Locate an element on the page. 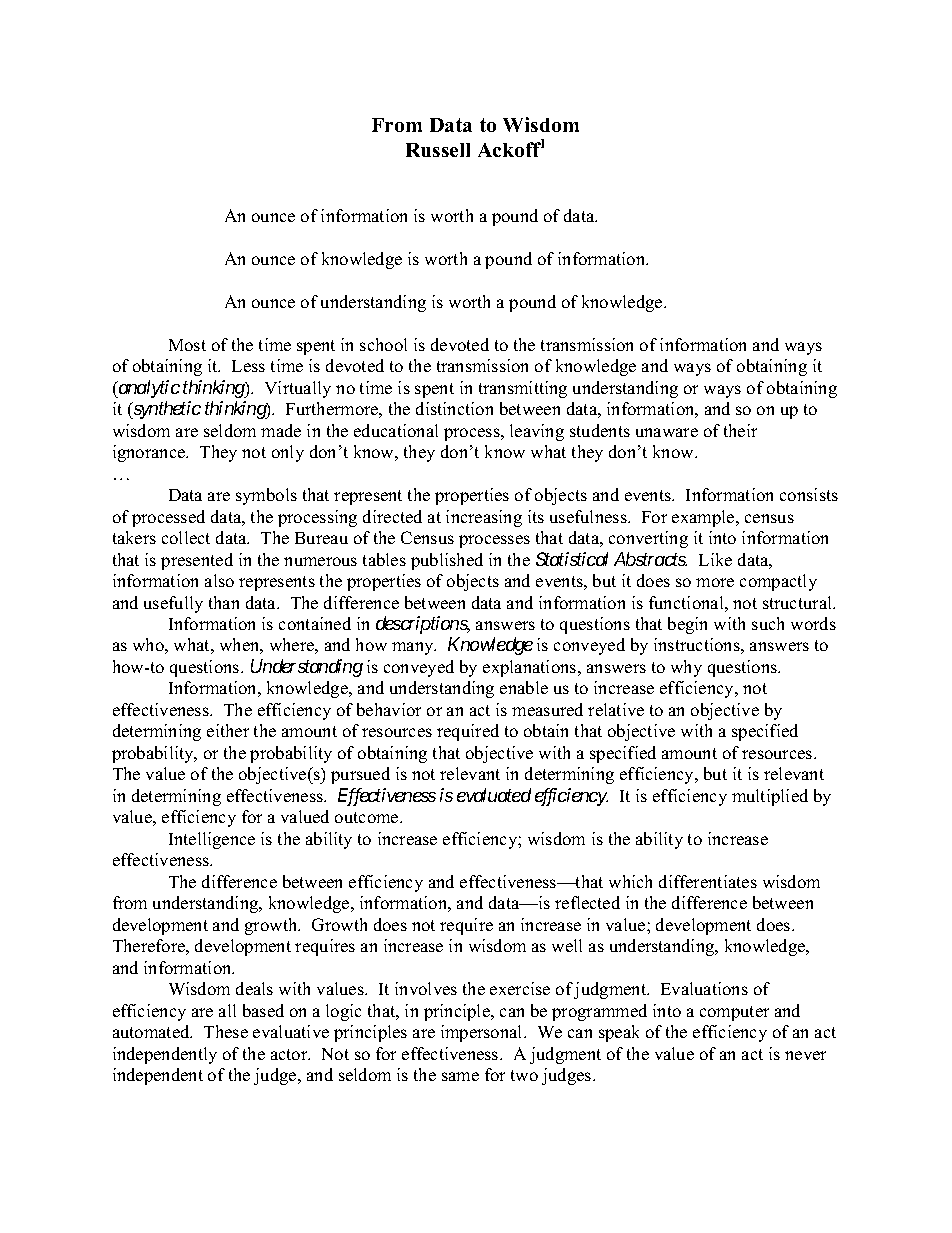 The height and width of the page is (1233, 952). than is located at coordinates (224, 602).
